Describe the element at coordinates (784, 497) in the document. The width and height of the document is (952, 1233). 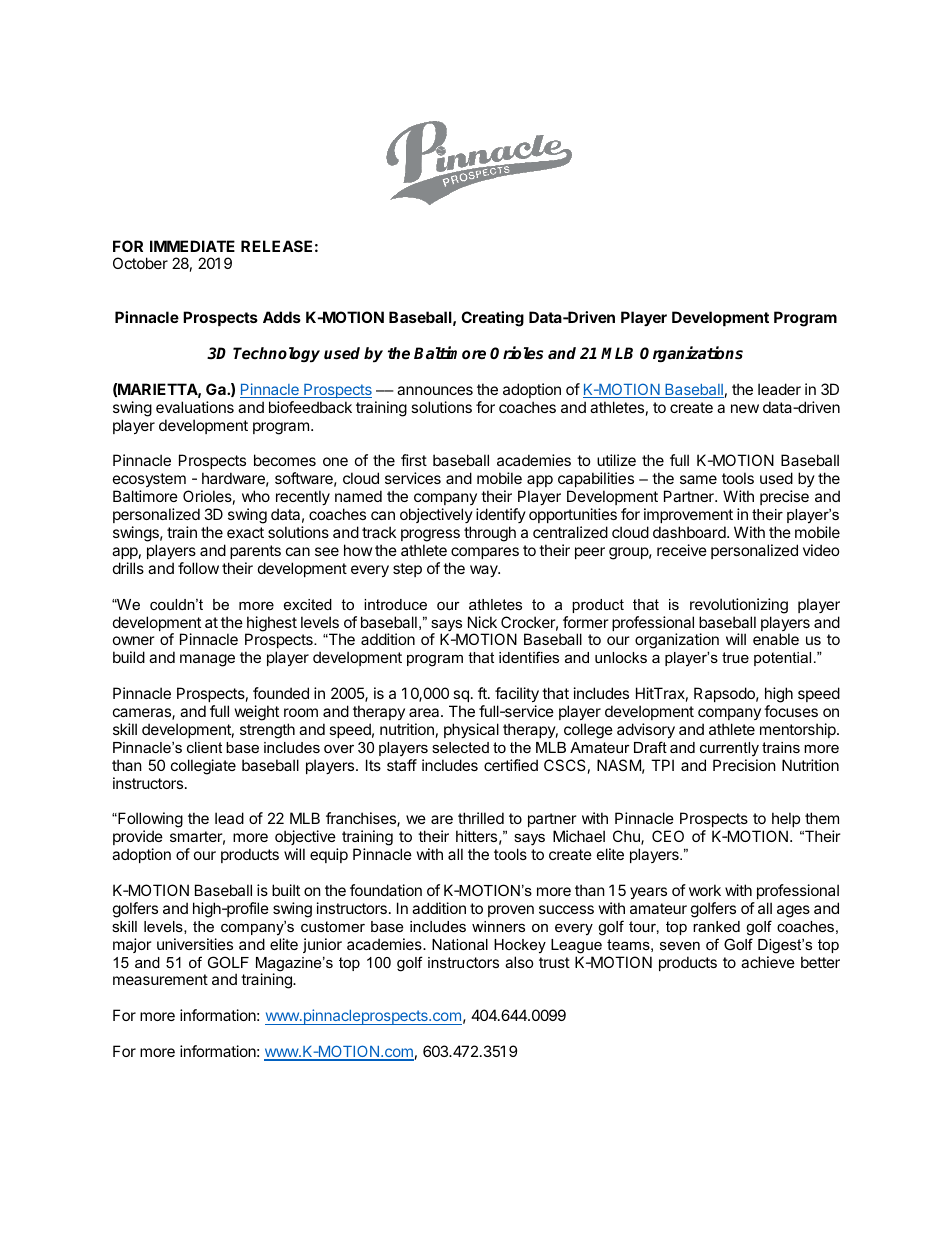
I see `precise` at that location.
